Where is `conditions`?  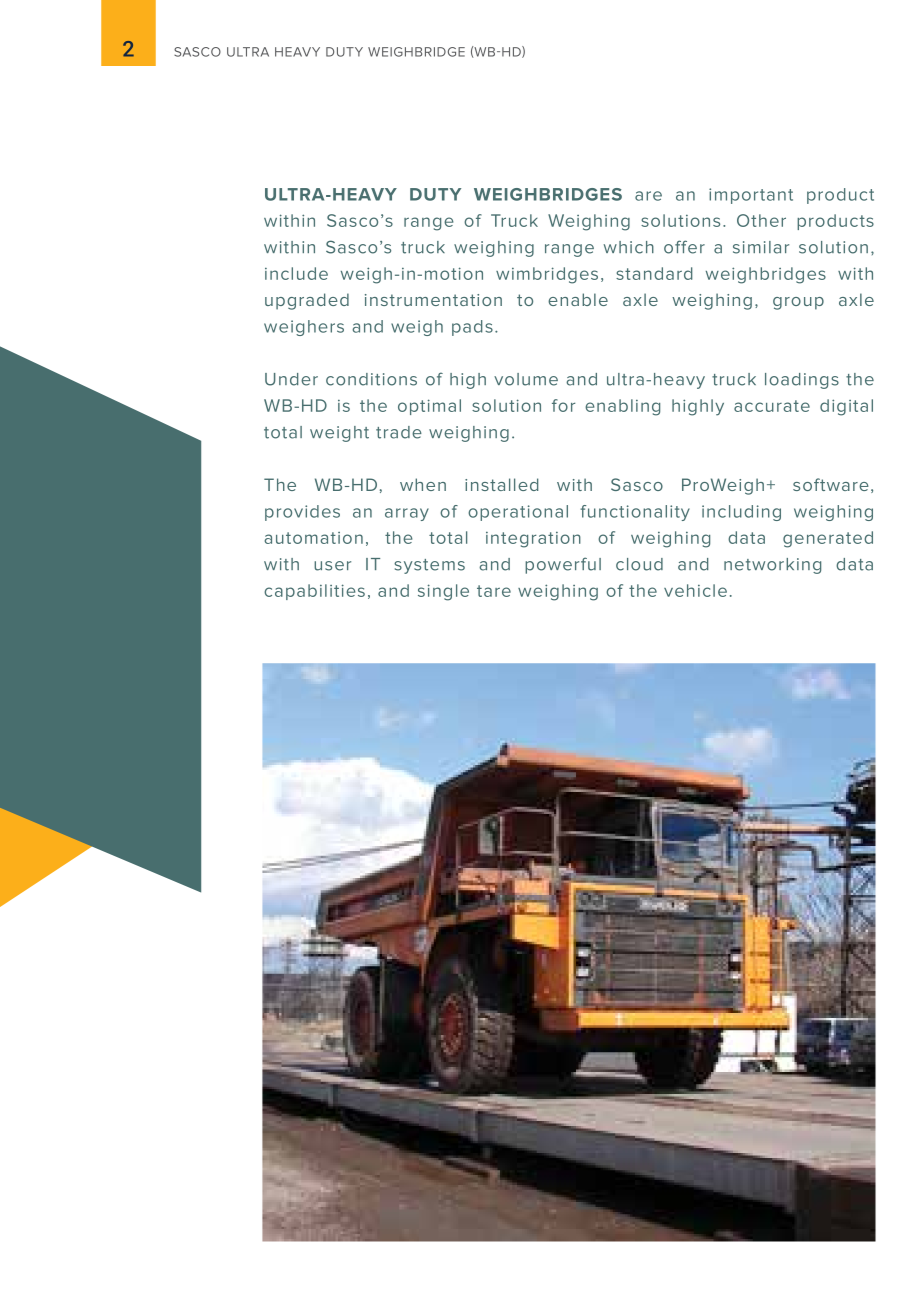
conditions is located at coordinates (371, 379).
